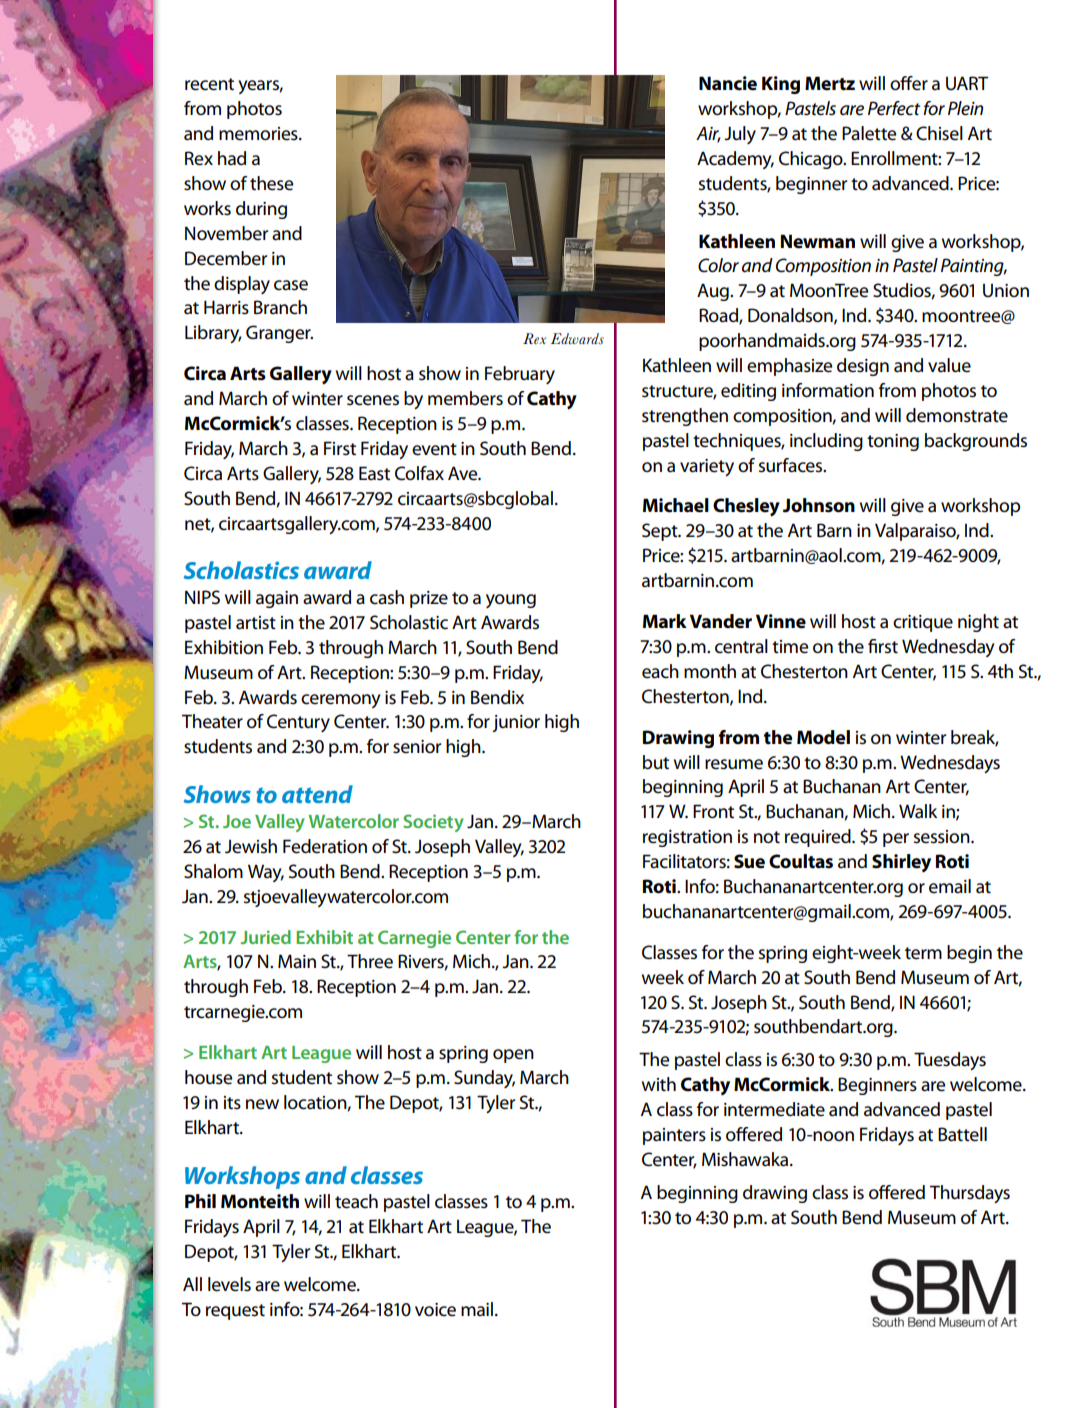 This screenshot has width=1088, height=1408. I want to click on levels, so click(229, 1284).
